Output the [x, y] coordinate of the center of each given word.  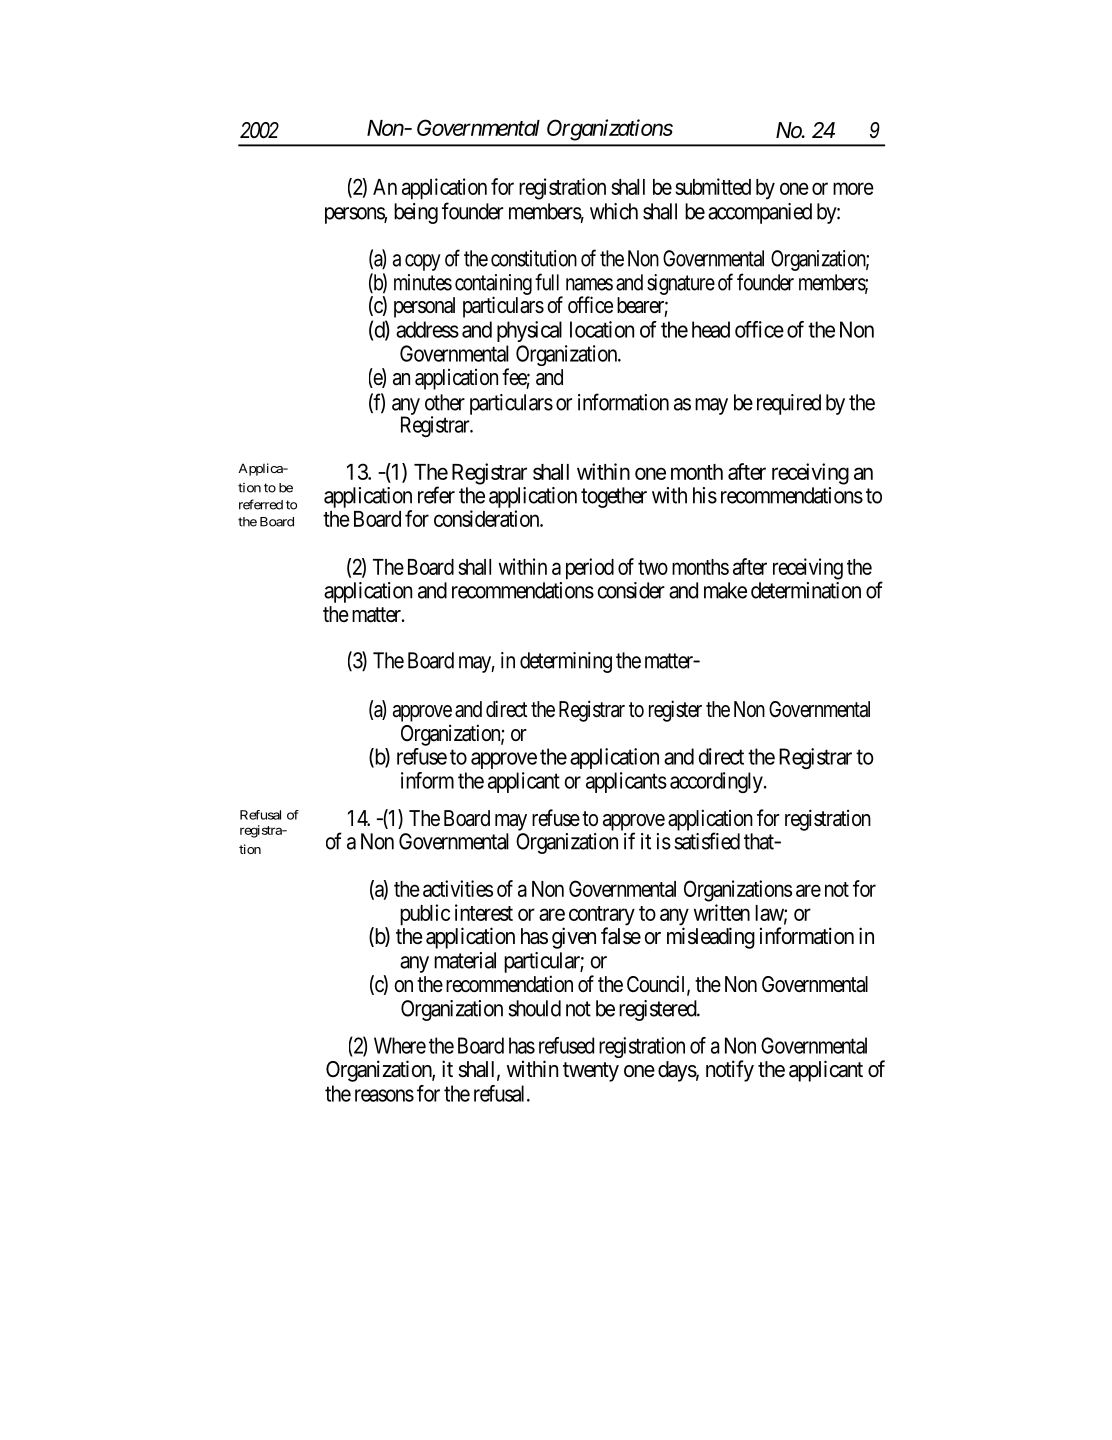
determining [566, 662]
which [614, 211]
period [590, 569]
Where [400, 1045]
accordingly [716, 782]
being [416, 213]
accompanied [760, 213]
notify [730, 1071]
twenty [591, 1072]
